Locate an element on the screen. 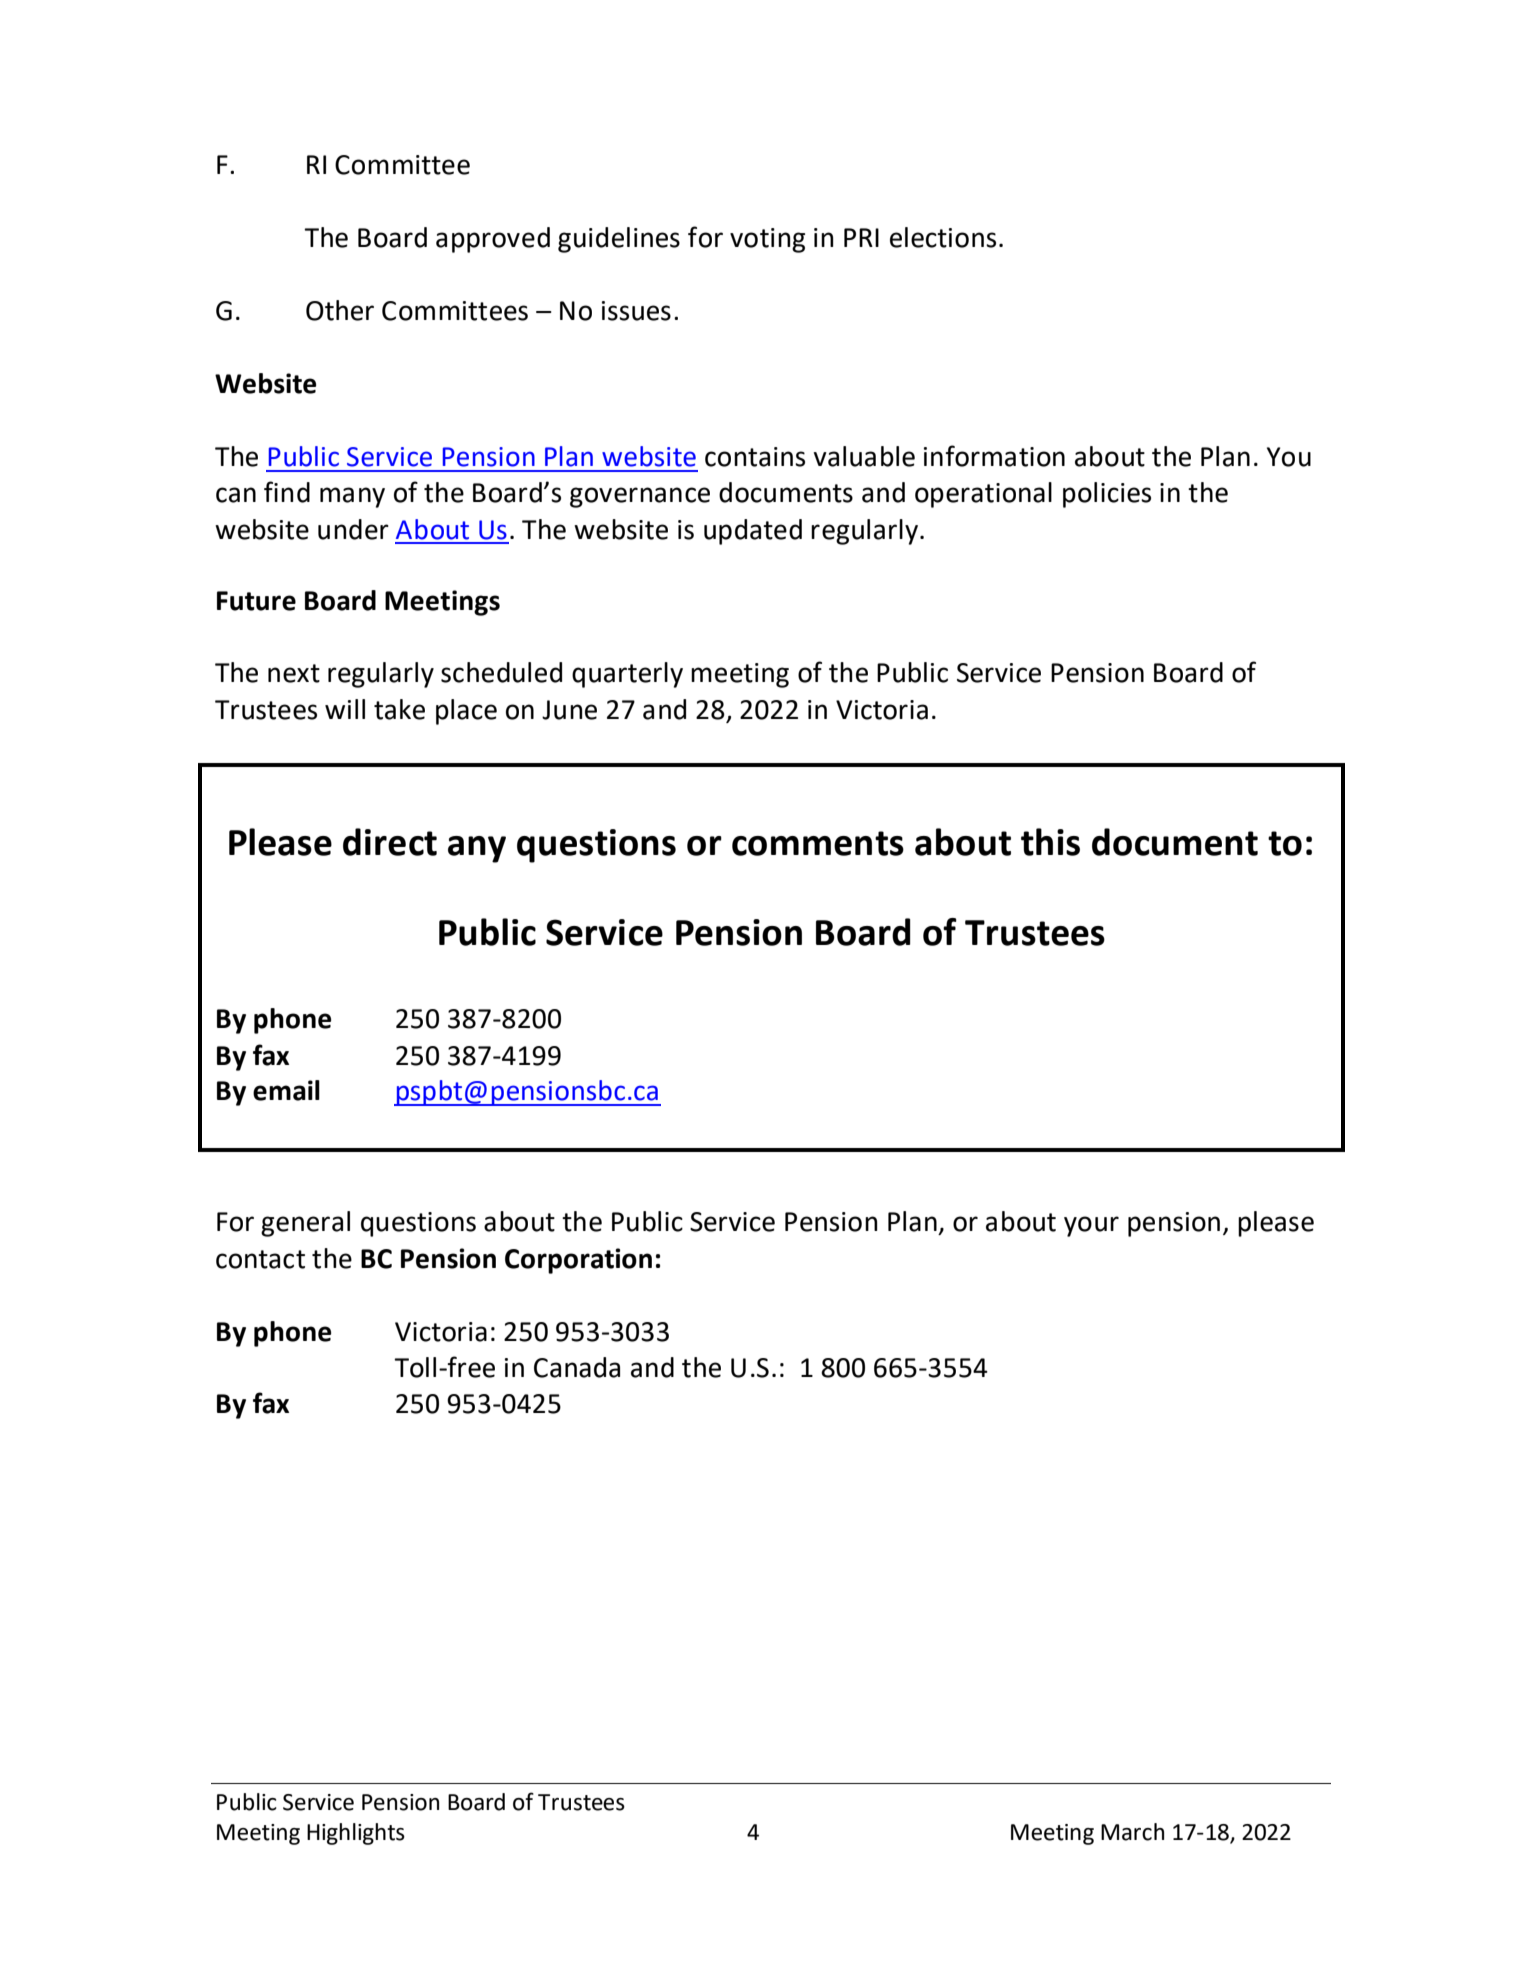  Highlights is located at coordinates (356, 1834).
